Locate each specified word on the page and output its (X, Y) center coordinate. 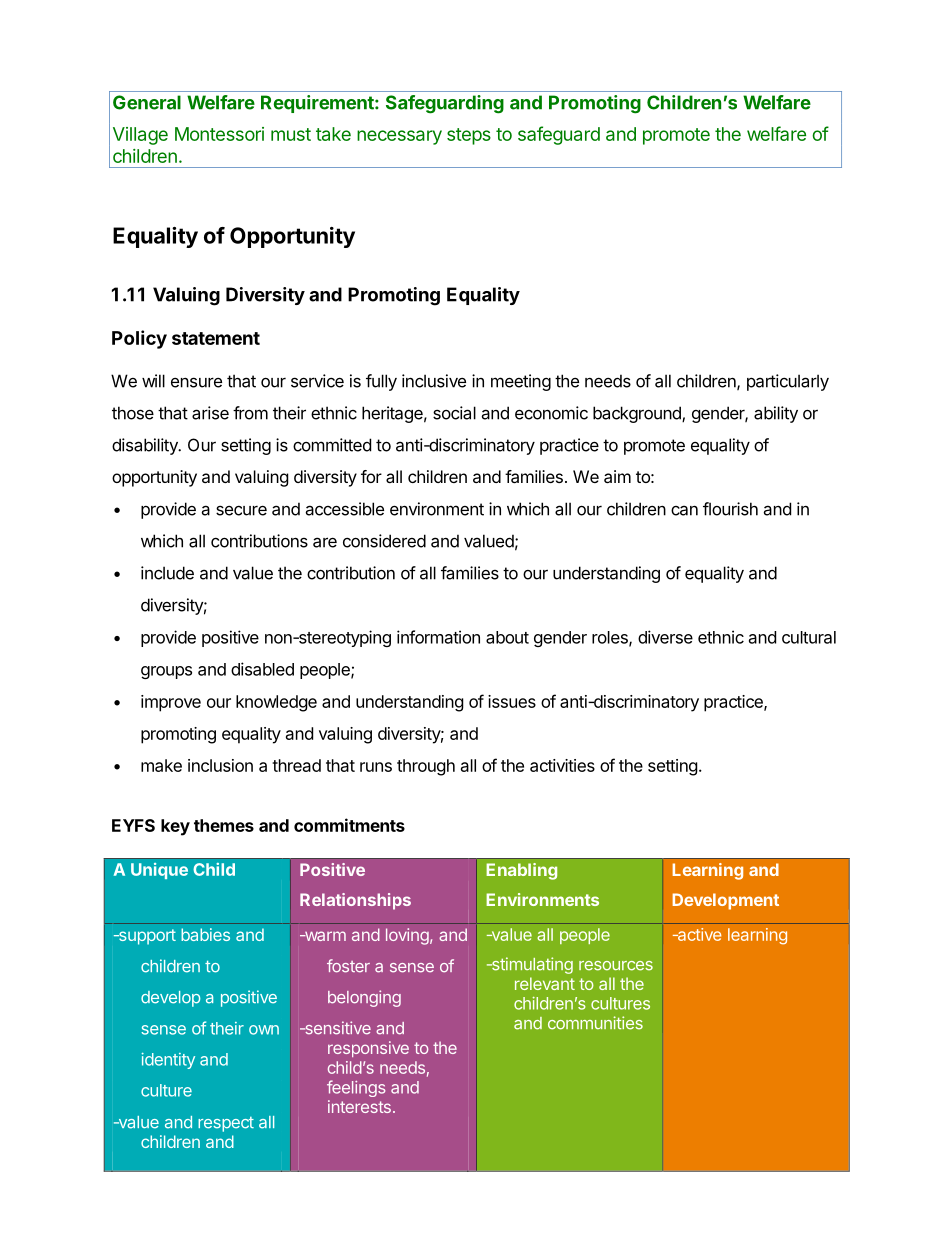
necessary (399, 137)
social (454, 413)
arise (210, 413)
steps (469, 136)
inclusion (220, 765)
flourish (730, 509)
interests (359, 1106)
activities (562, 765)
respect (226, 1124)
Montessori (219, 134)
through (426, 767)
